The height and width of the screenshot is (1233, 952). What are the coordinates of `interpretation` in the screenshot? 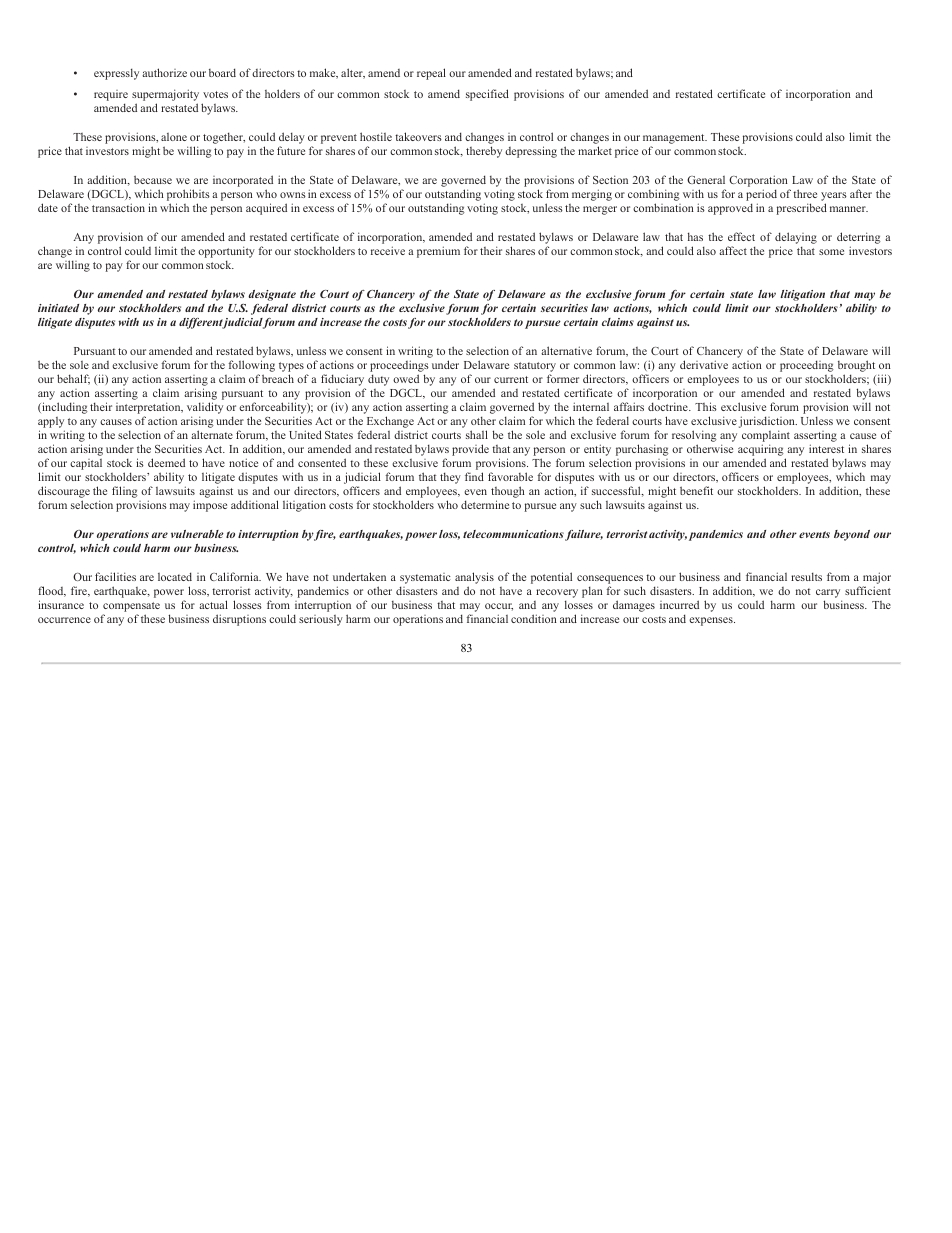 It's located at (149, 409).
